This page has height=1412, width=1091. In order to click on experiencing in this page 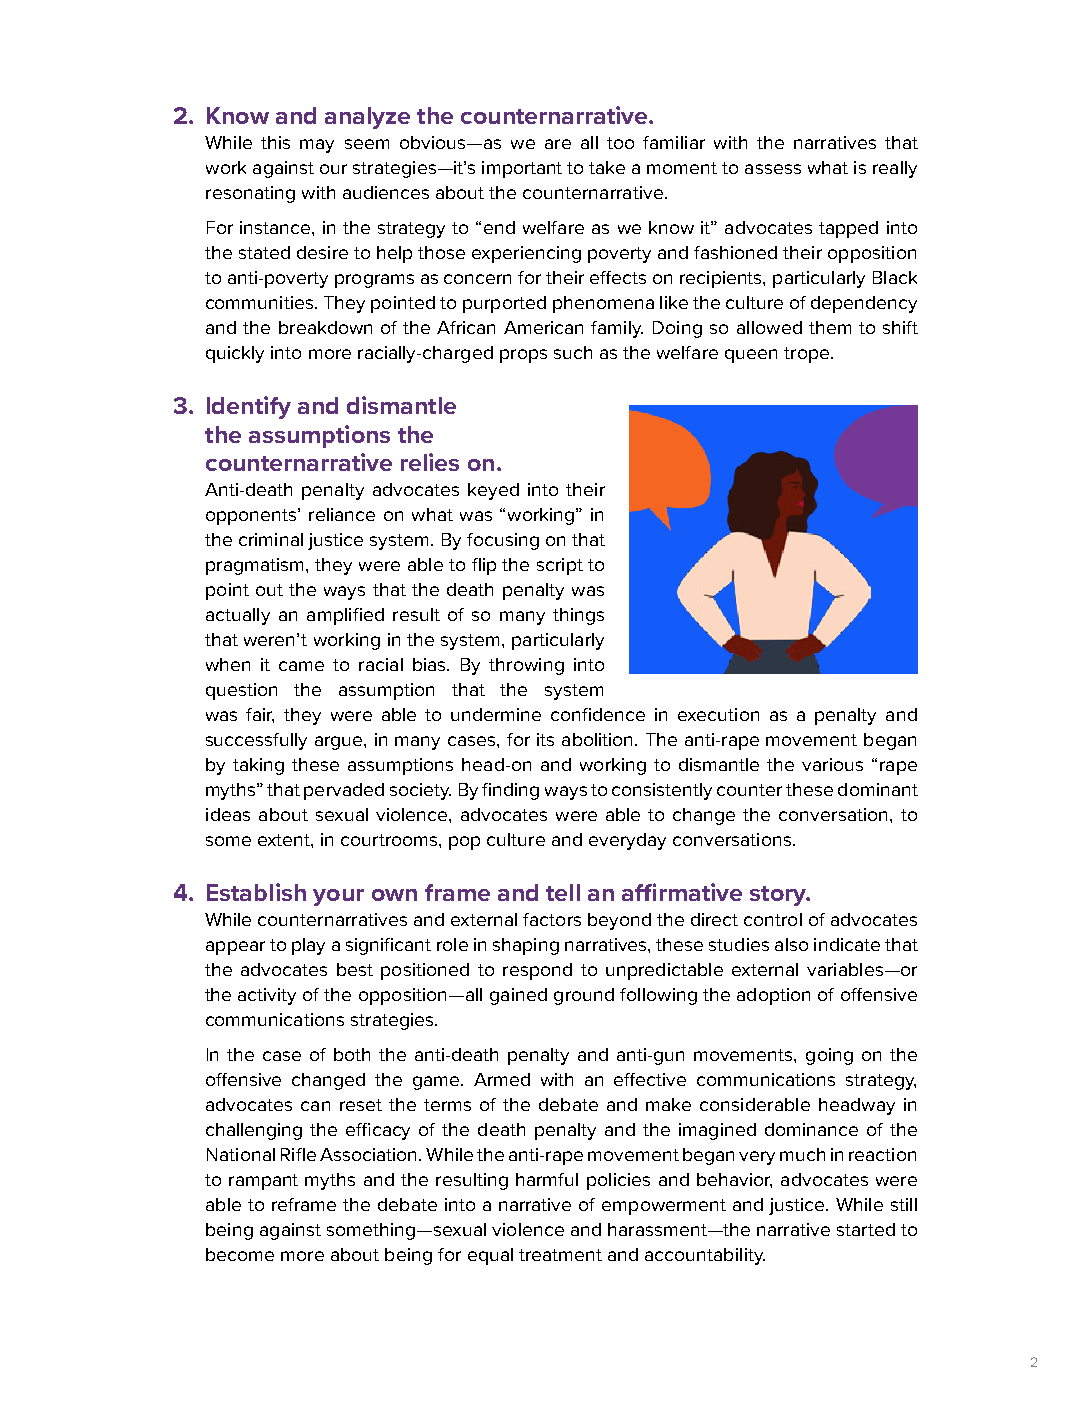, I will do `click(526, 254)`.
